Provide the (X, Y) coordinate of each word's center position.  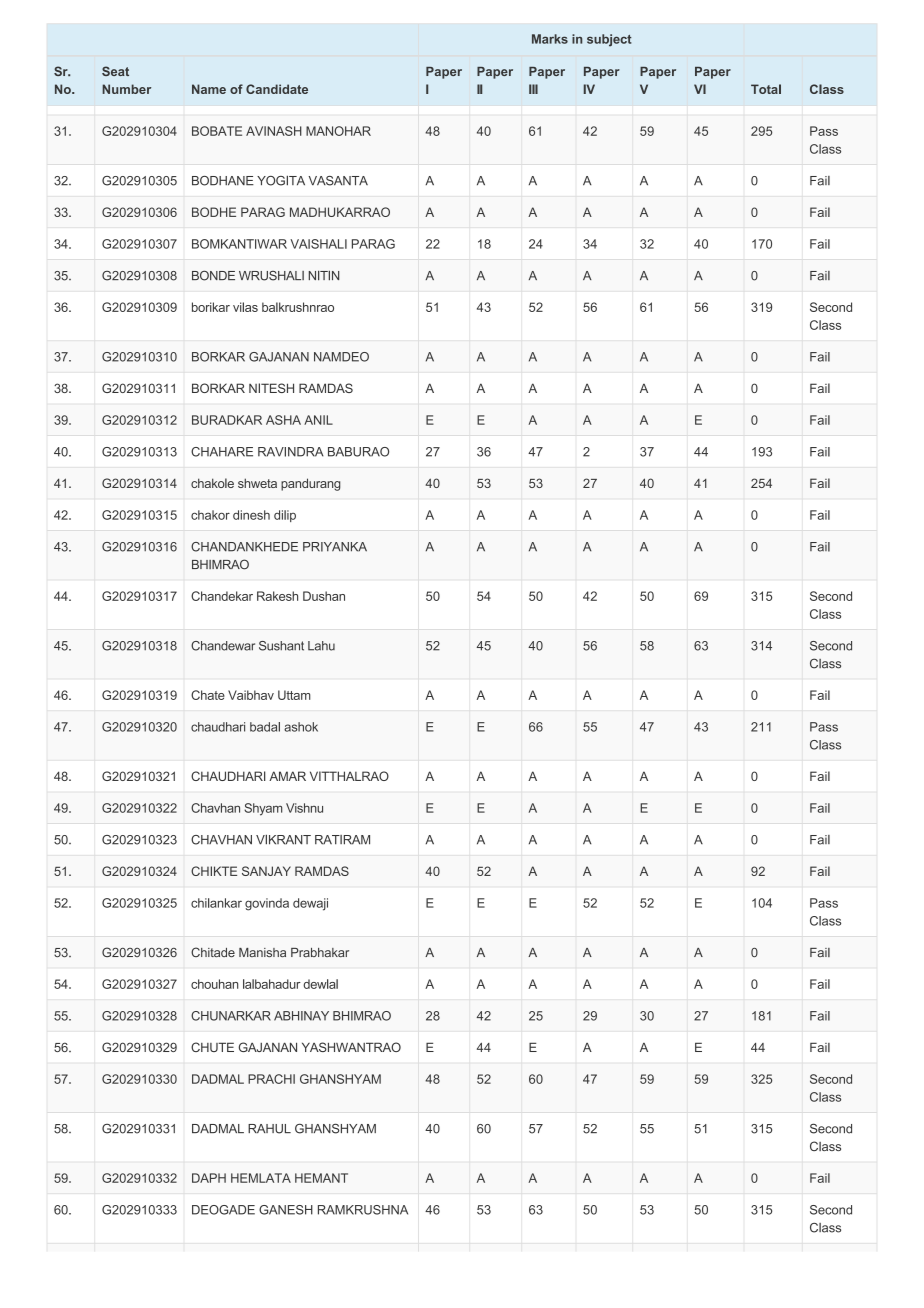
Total (766, 89)
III (533, 89)
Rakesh (277, 596)
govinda (267, 904)
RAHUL (269, 1129)
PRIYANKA (335, 547)
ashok (301, 727)
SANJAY (266, 871)
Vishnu (304, 808)
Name (209, 89)
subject (609, 40)
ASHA (283, 420)
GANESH (286, 1210)
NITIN (324, 275)
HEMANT (321, 1178)
